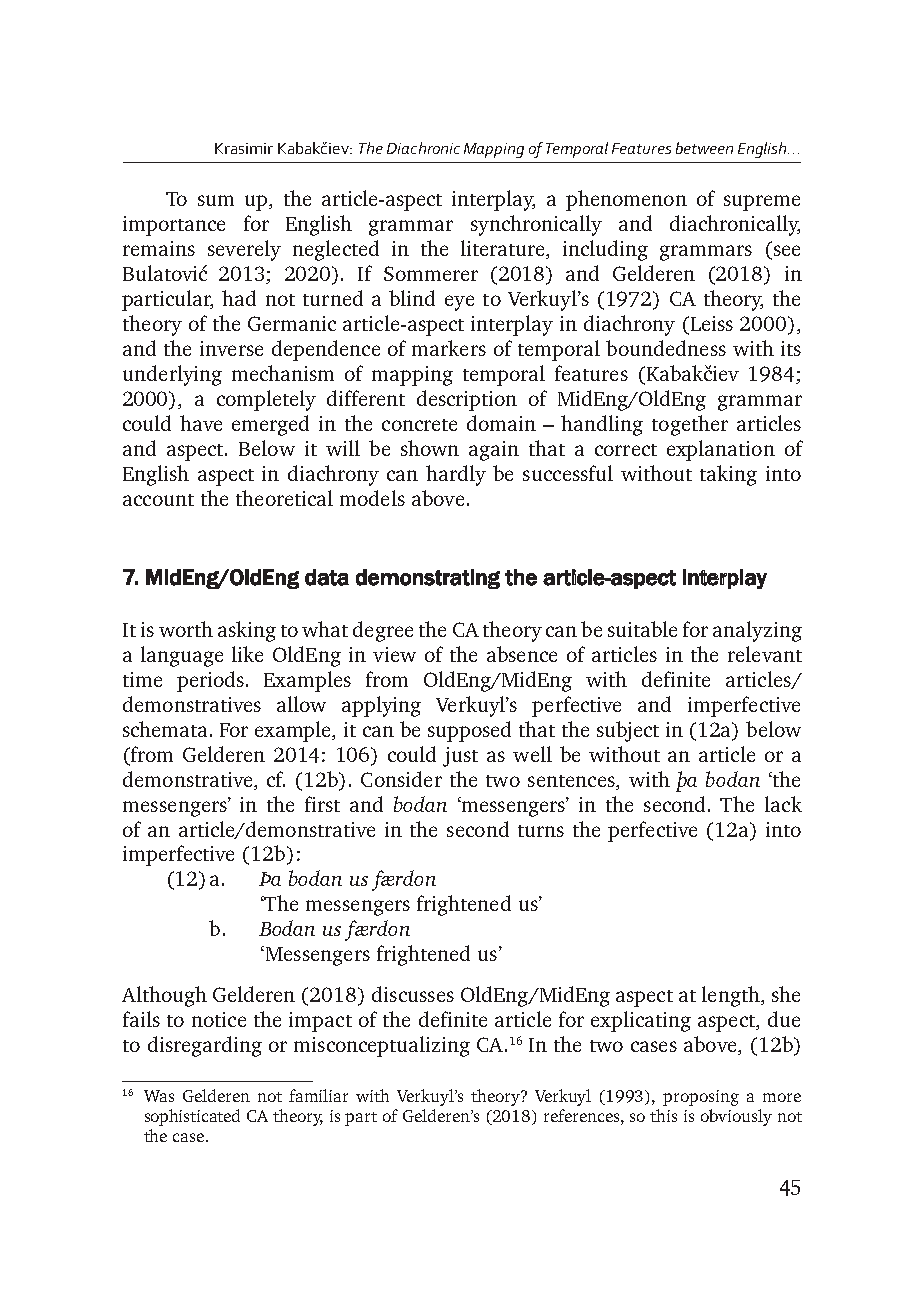 Image resolution: width=924 pixels, height=1305 pixels. I want to click on literature, so click(504, 249).
